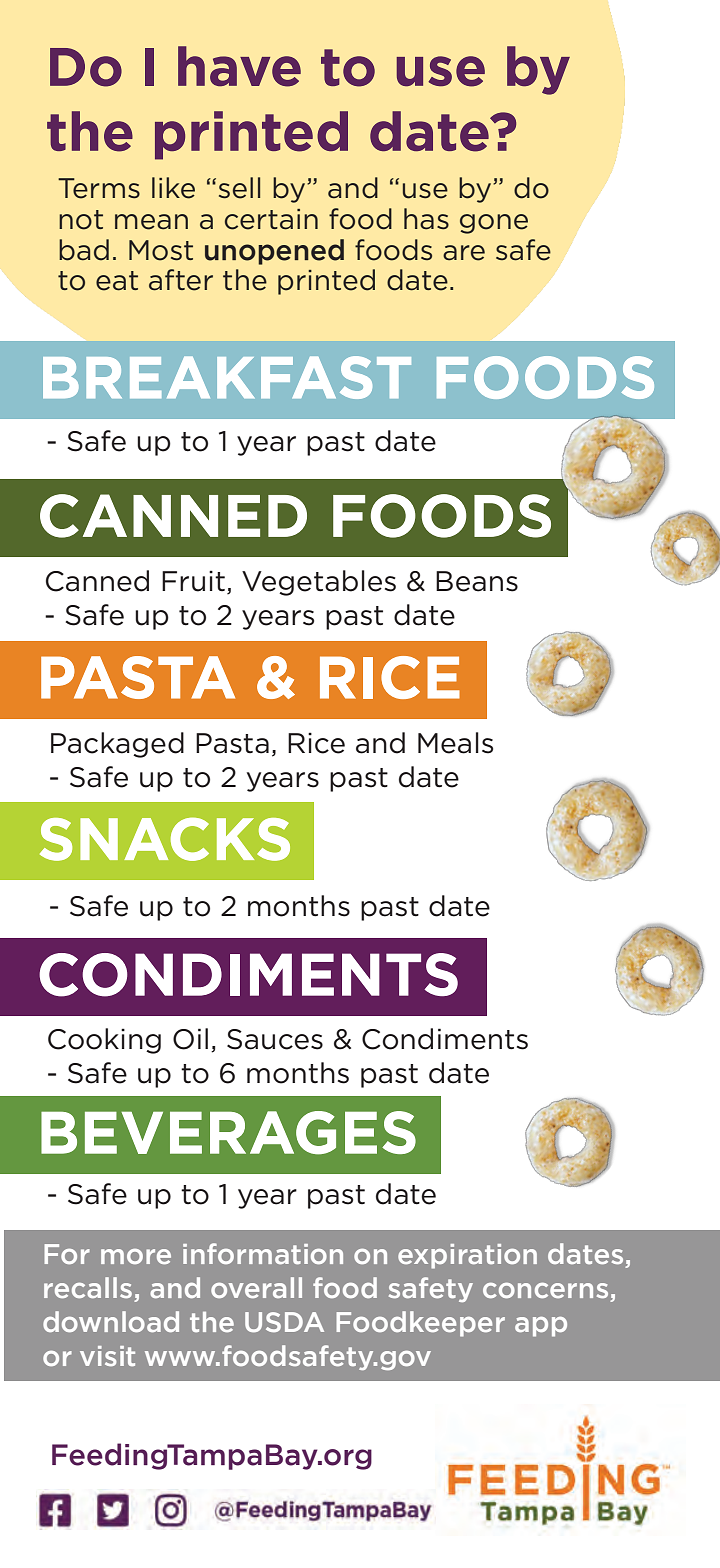  Describe the element at coordinates (239, 66) in the page. I see `have` at that location.
